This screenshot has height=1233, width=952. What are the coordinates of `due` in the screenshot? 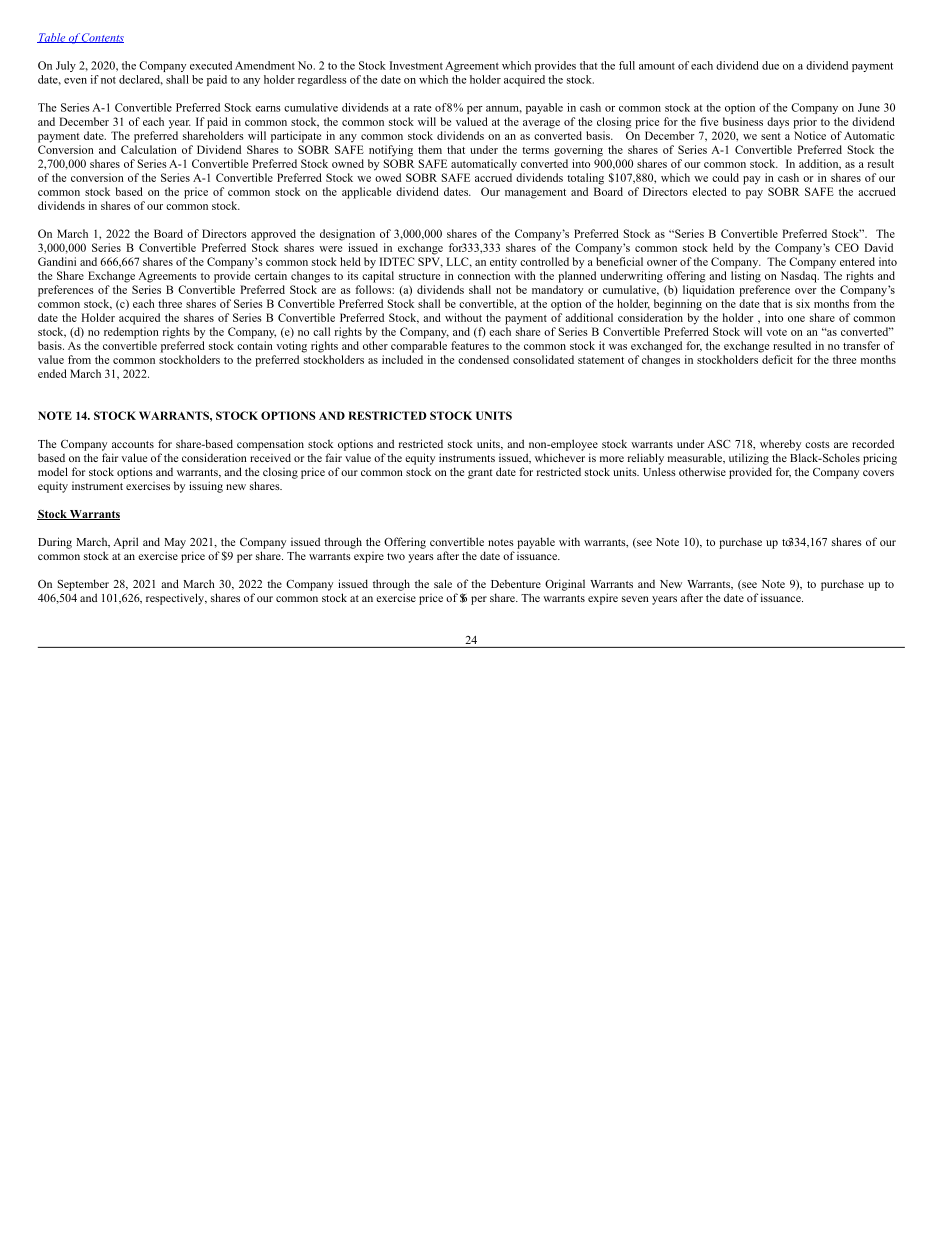 It's located at (770, 65).
